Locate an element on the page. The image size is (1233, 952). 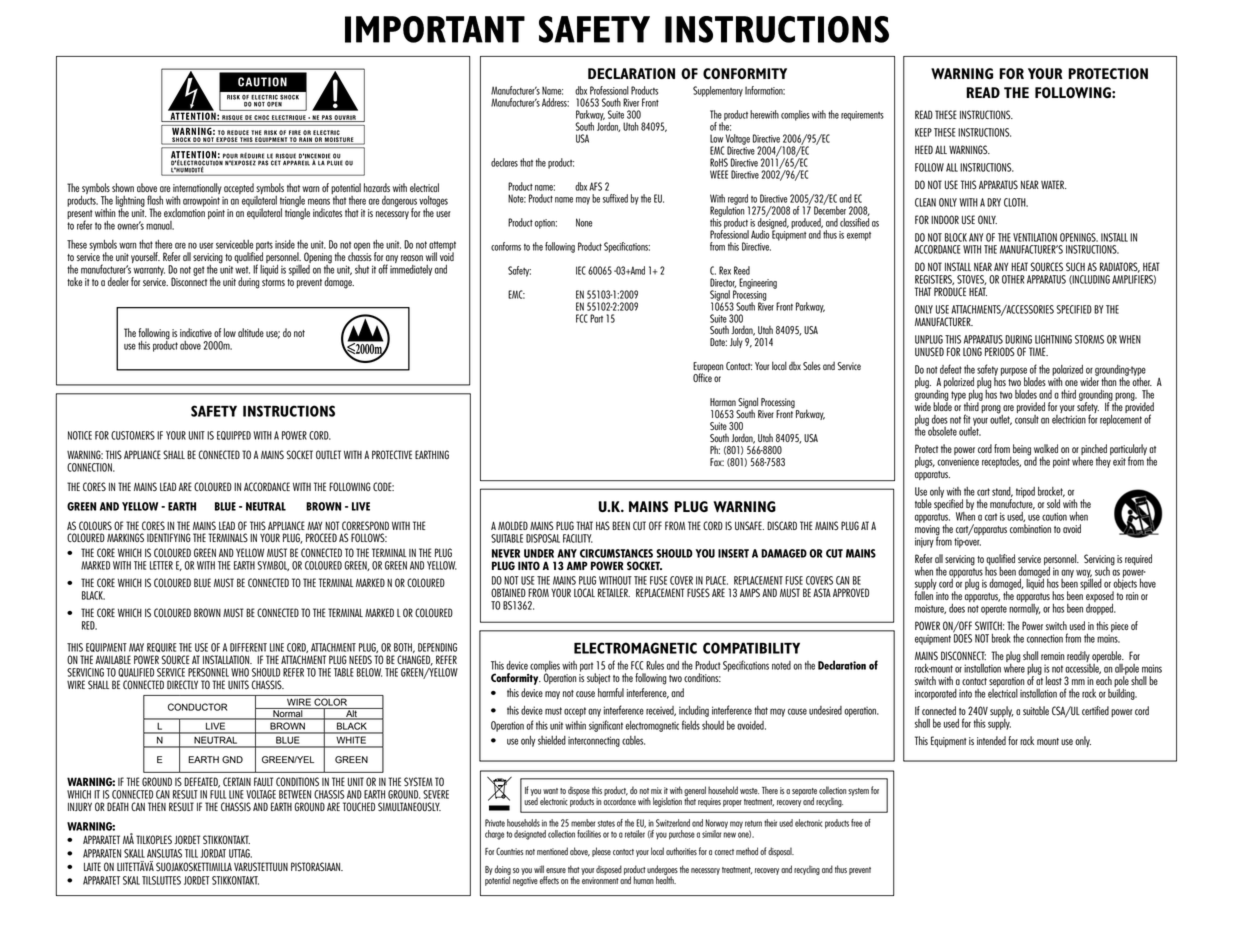
operate is located at coordinates (994, 610).
